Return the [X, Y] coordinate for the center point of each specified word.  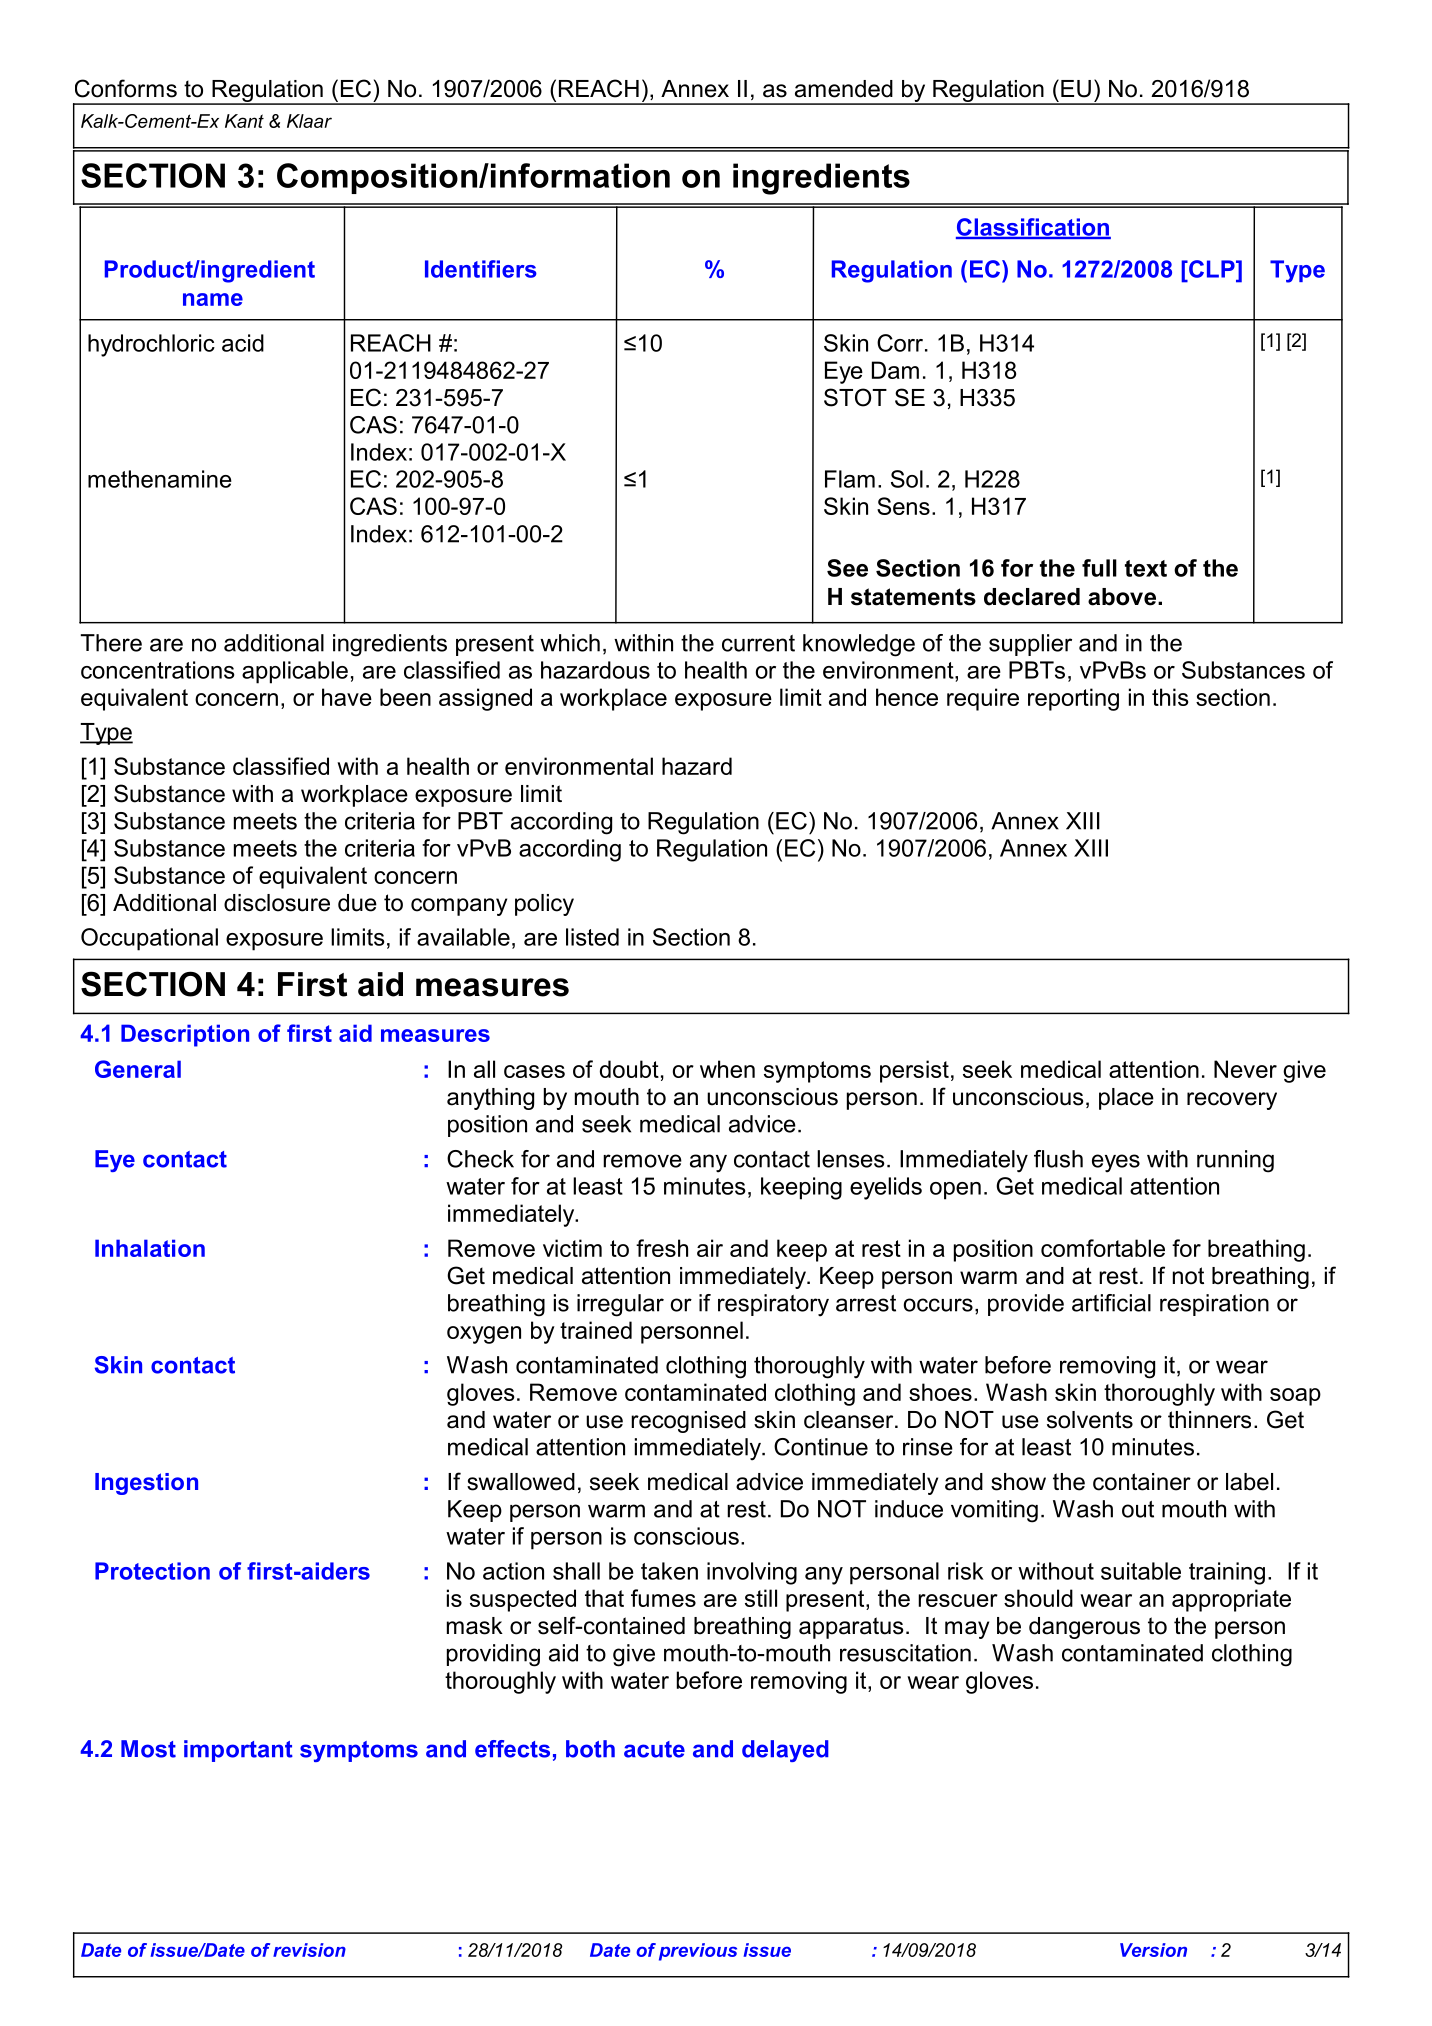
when [727, 1069]
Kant [244, 121]
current [758, 643]
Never [1245, 1069]
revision [309, 1950]
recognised [688, 1422]
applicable [295, 672]
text [1146, 568]
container [1142, 1482]
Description [185, 1035]
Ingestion [146, 1484]
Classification [1033, 228]
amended [844, 89]
